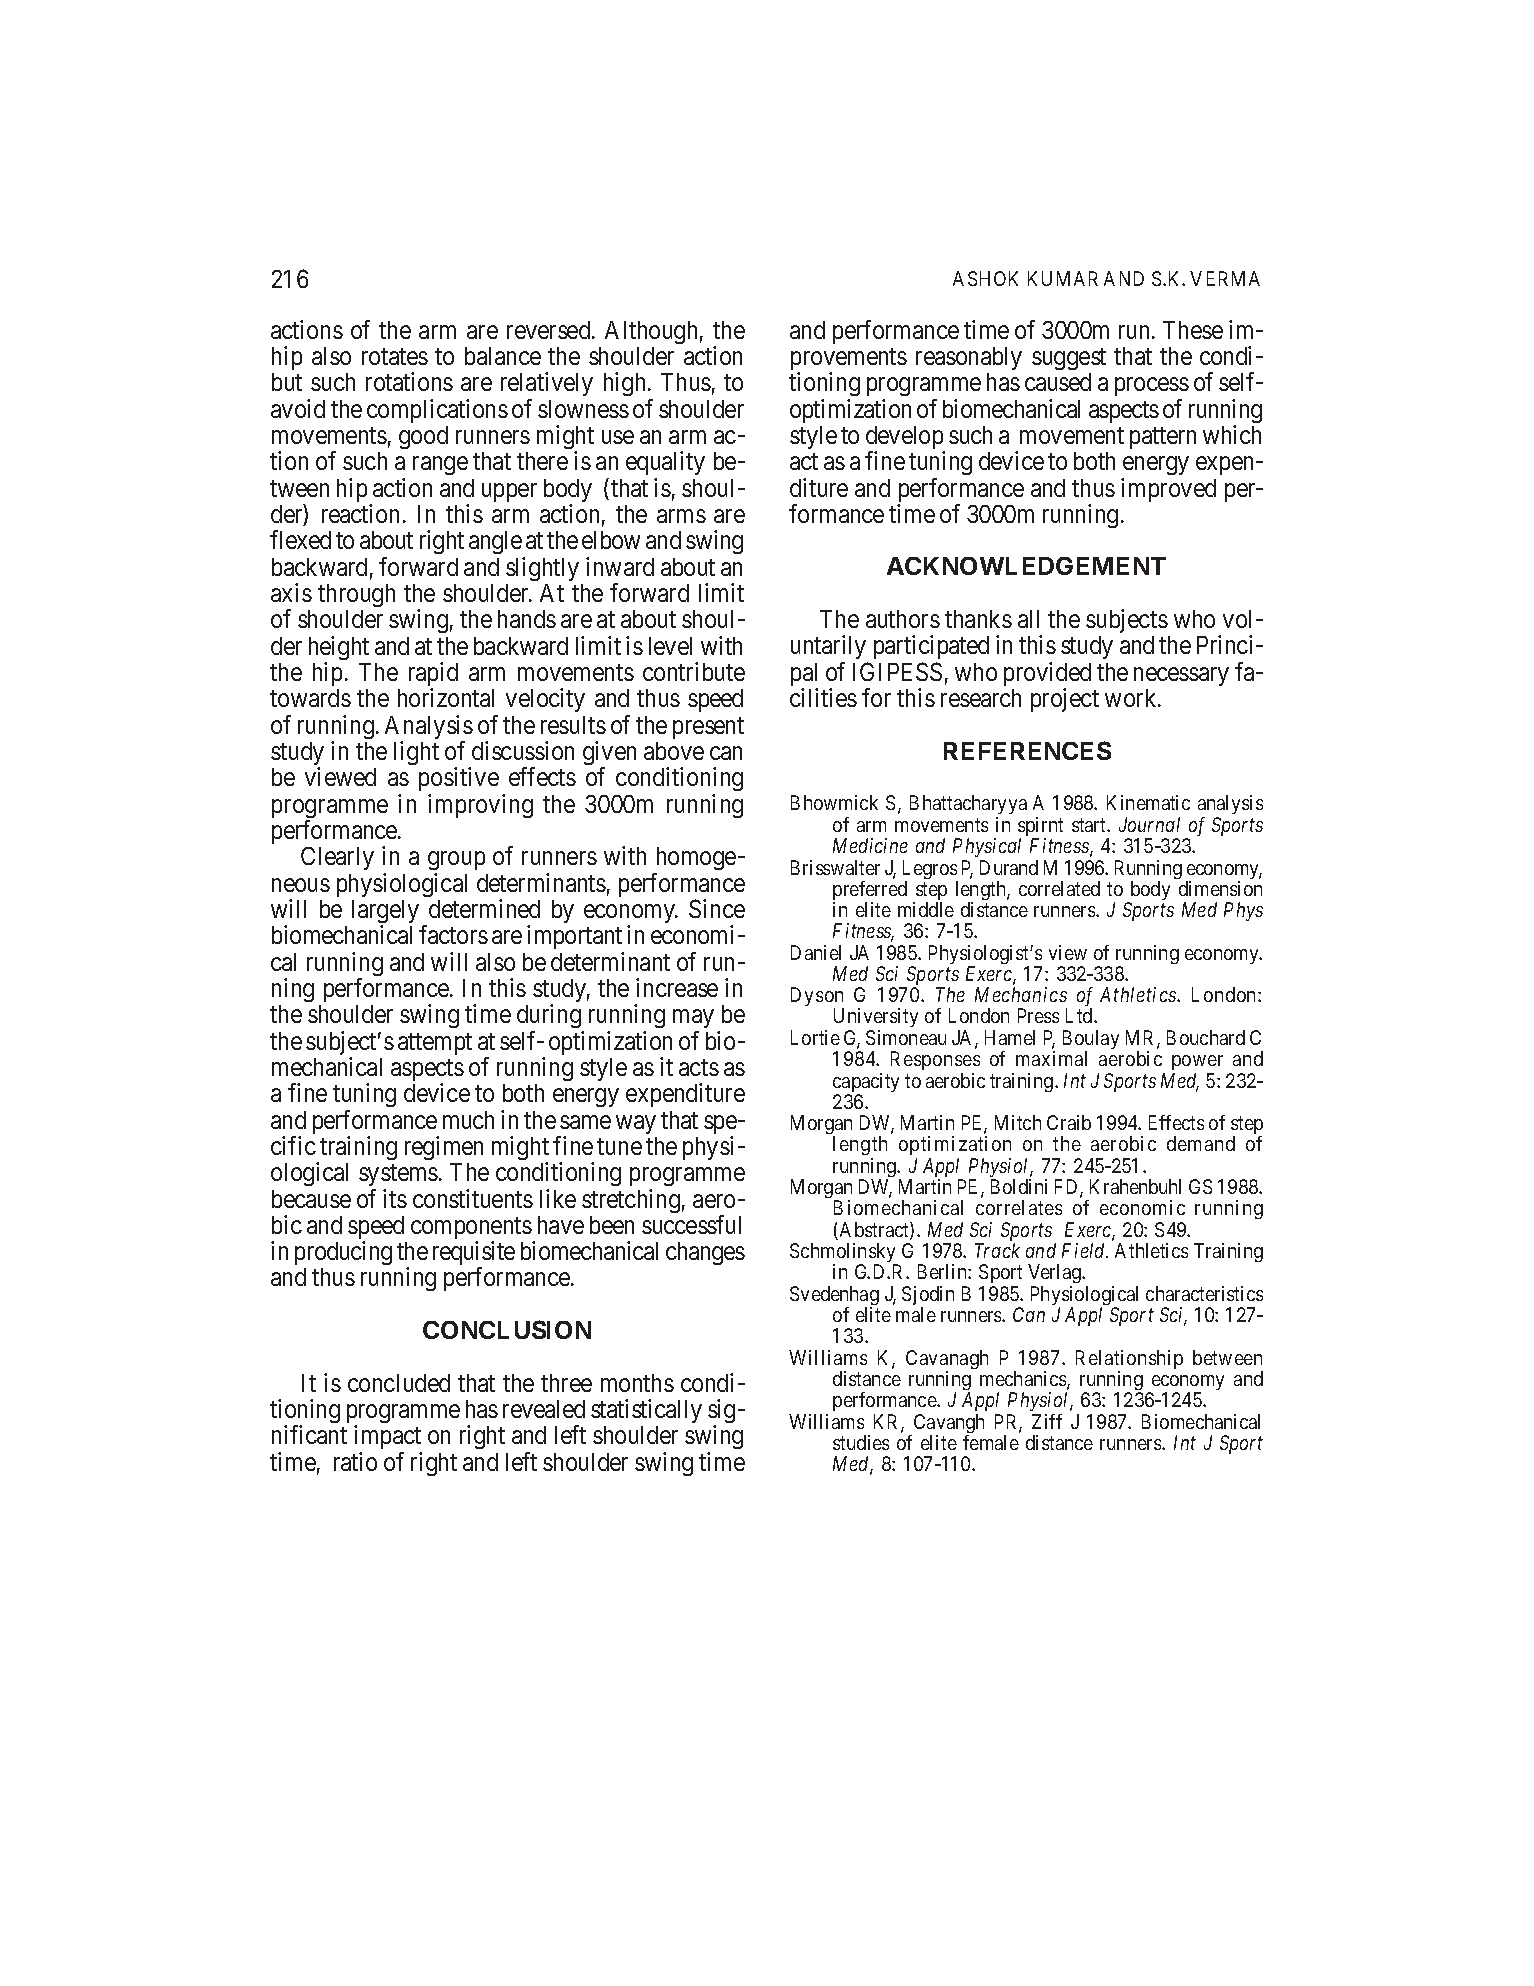 The image size is (1534, 1986). Describe the element at coordinates (699, 1067) in the document. I see `acts` at that location.
